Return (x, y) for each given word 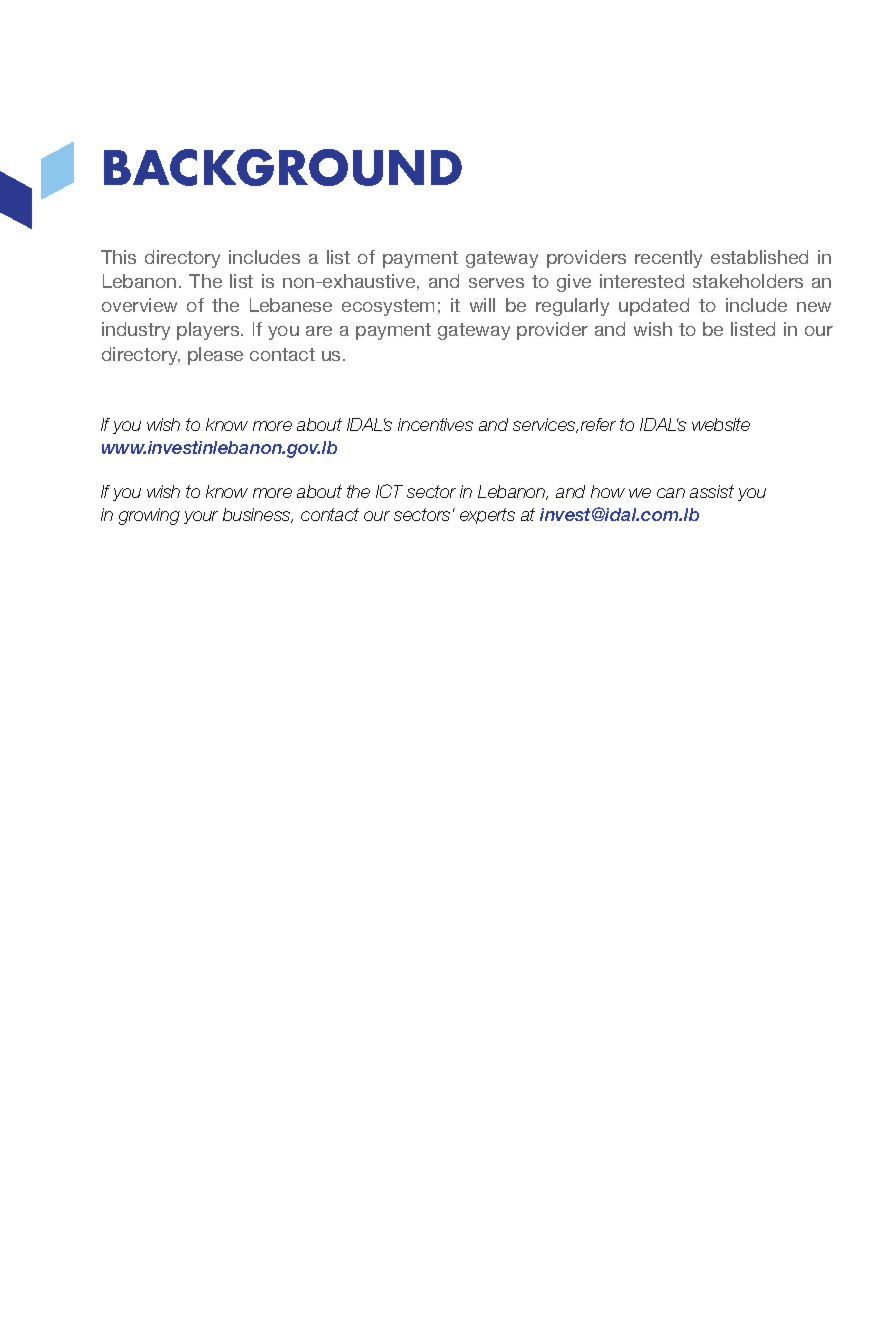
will (482, 305)
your (201, 517)
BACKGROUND (283, 167)
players (209, 331)
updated (654, 307)
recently (668, 259)
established (759, 257)
